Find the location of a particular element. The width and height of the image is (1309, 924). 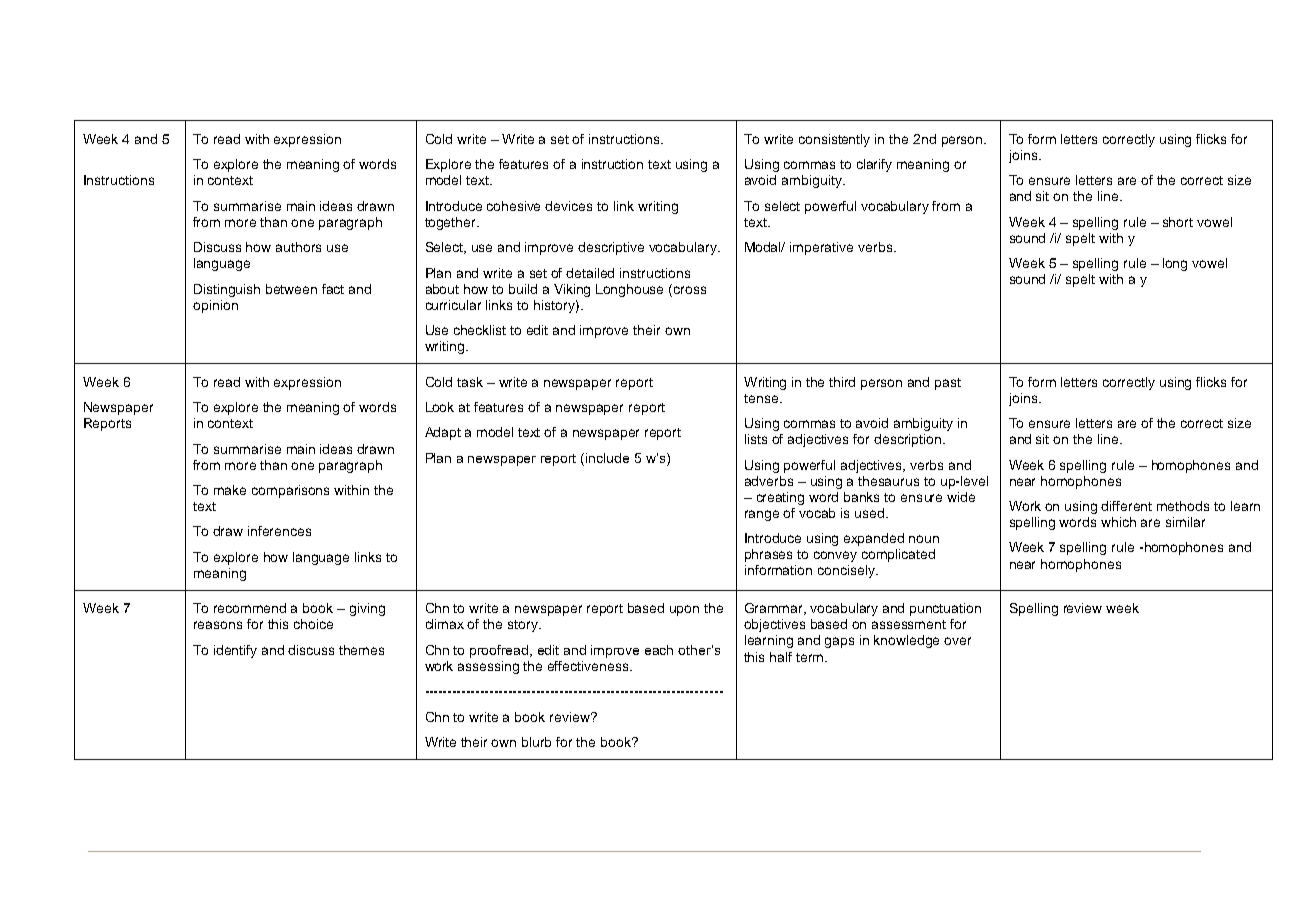

inferences is located at coordinates (279, 531).
